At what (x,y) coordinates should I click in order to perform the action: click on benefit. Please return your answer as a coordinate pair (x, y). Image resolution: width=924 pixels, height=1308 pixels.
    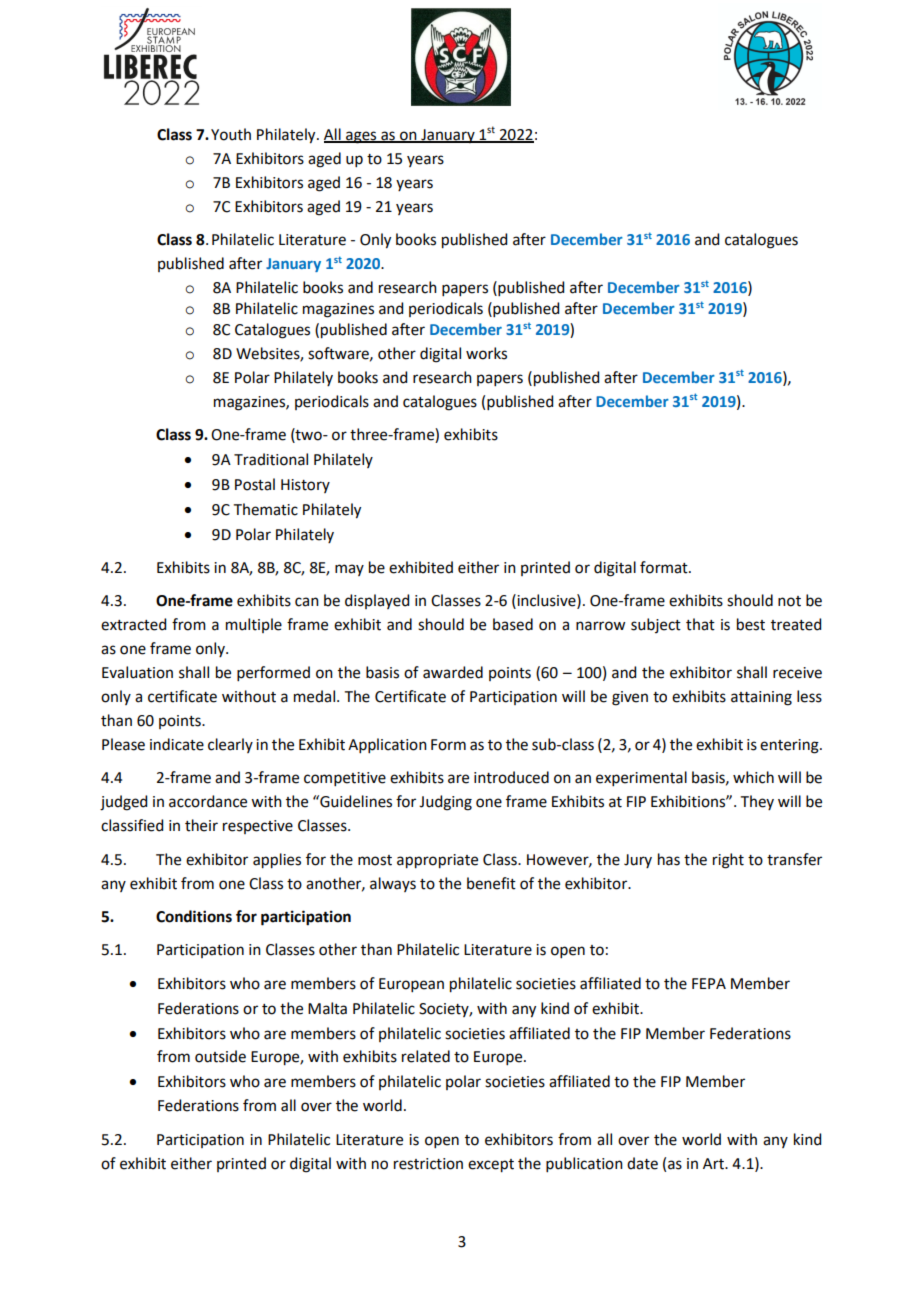
    Looking at the image, I should click on (491, 883).
